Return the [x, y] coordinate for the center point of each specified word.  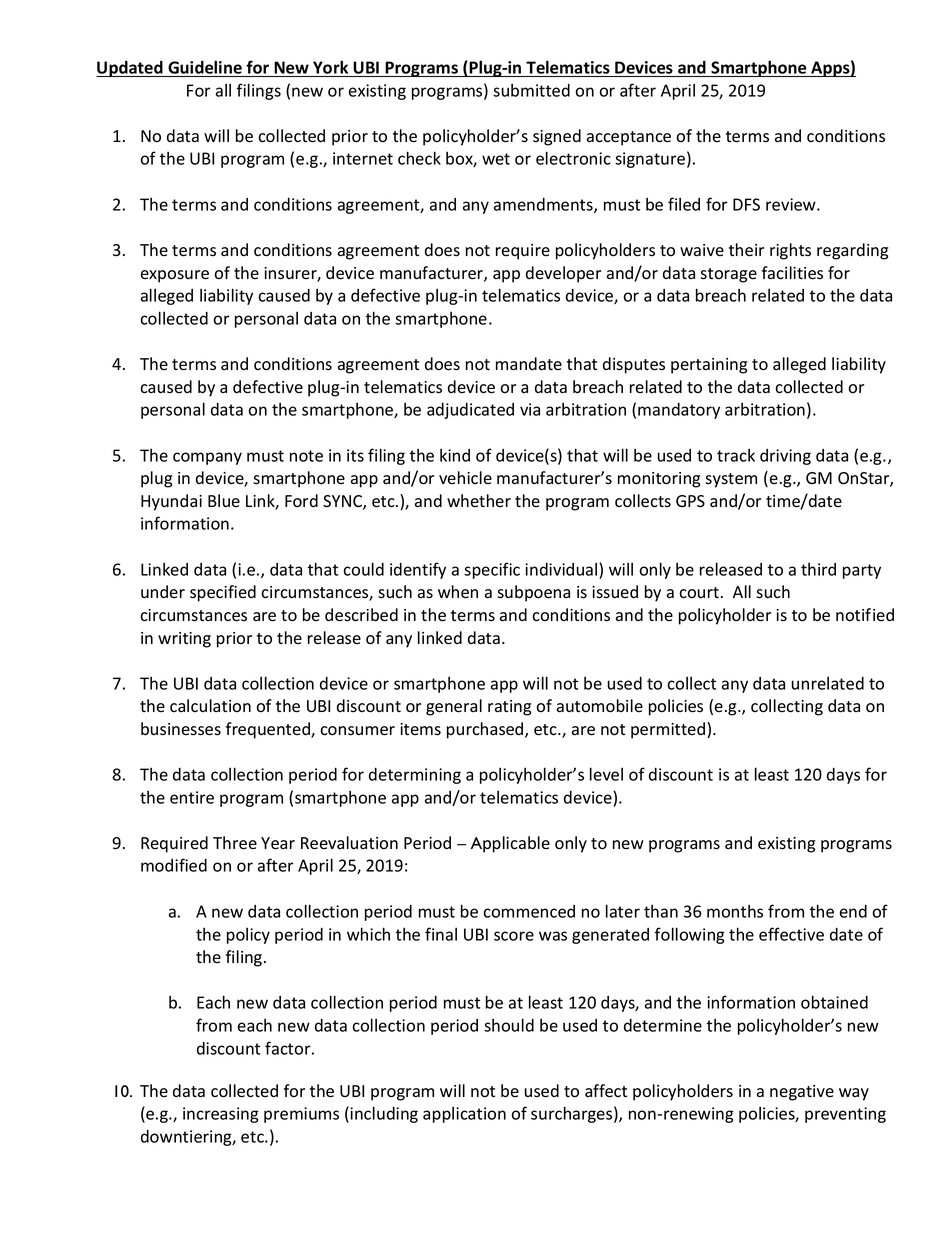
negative [802, 1093]
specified [223, 593]
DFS [746, 204]
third [818, 569]
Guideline [205, 67]
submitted [531, 90]
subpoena [533, 593]
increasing [221, 1115]
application [464, 1115]
